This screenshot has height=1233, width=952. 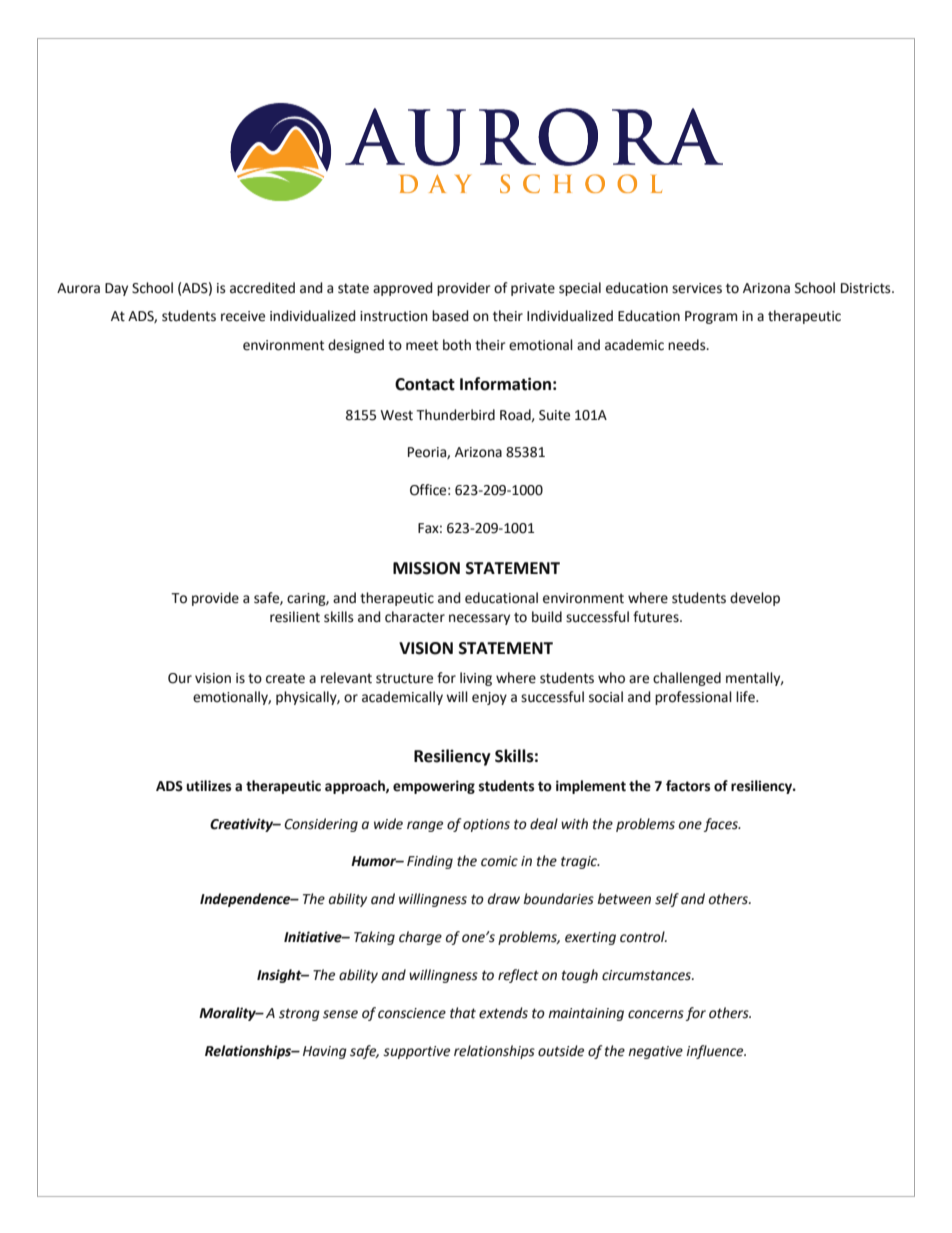 What do you see at coordinates (243, 316) in the screenshot?
I see `receive` at bounding box center [243, 316].
